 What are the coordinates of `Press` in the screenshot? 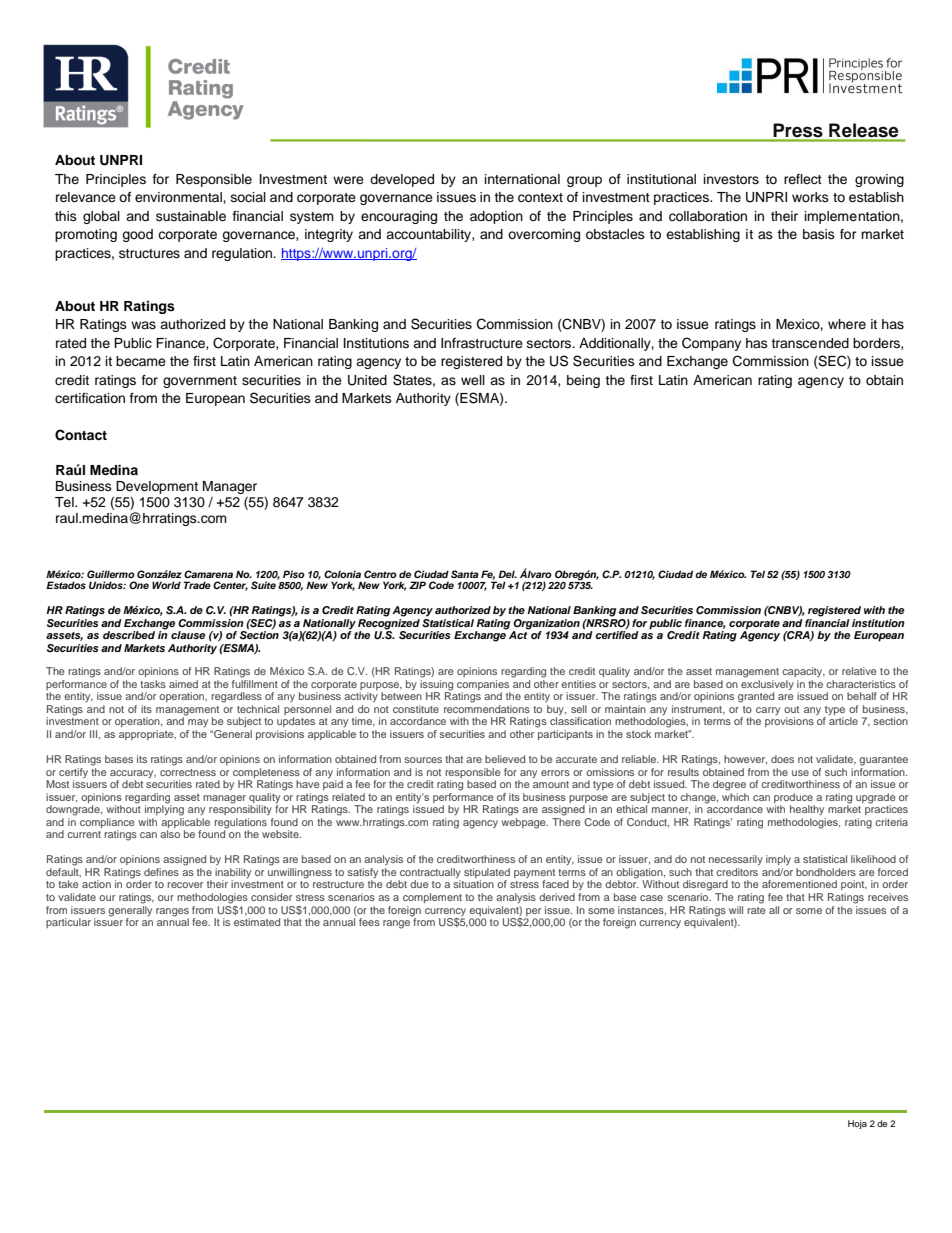 It's located at (798, 130).
